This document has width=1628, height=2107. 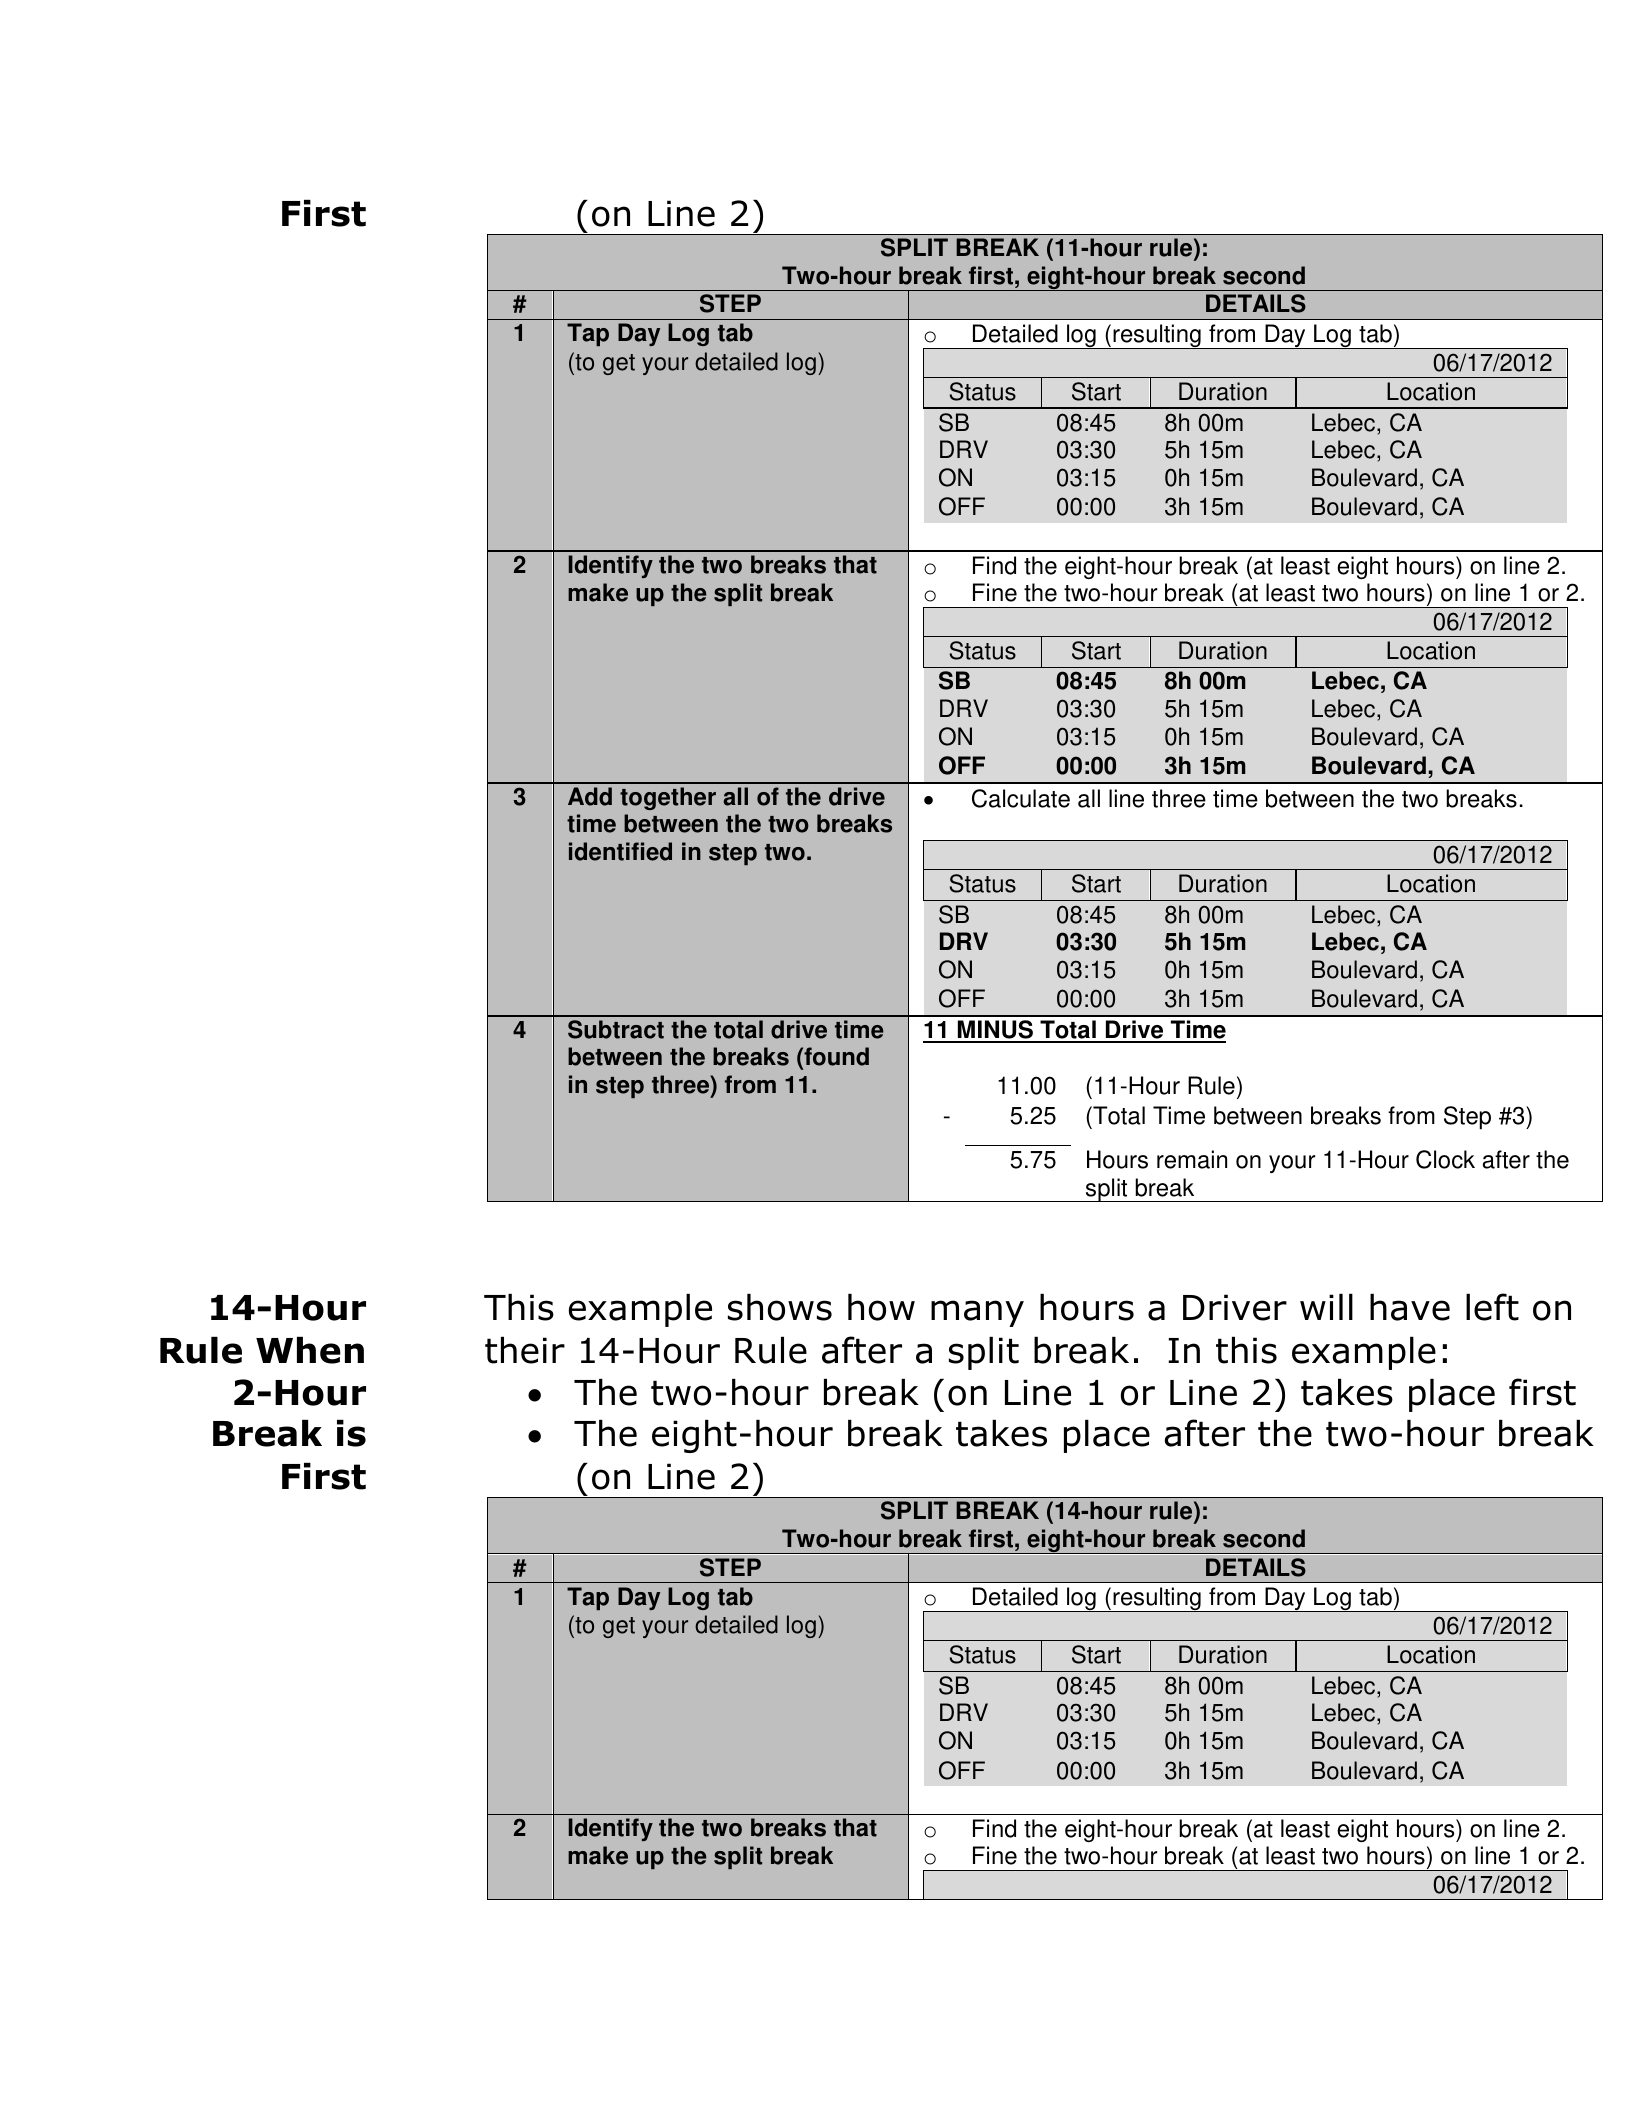 I want to click on Calculate, so click(x=1021, y=798).
